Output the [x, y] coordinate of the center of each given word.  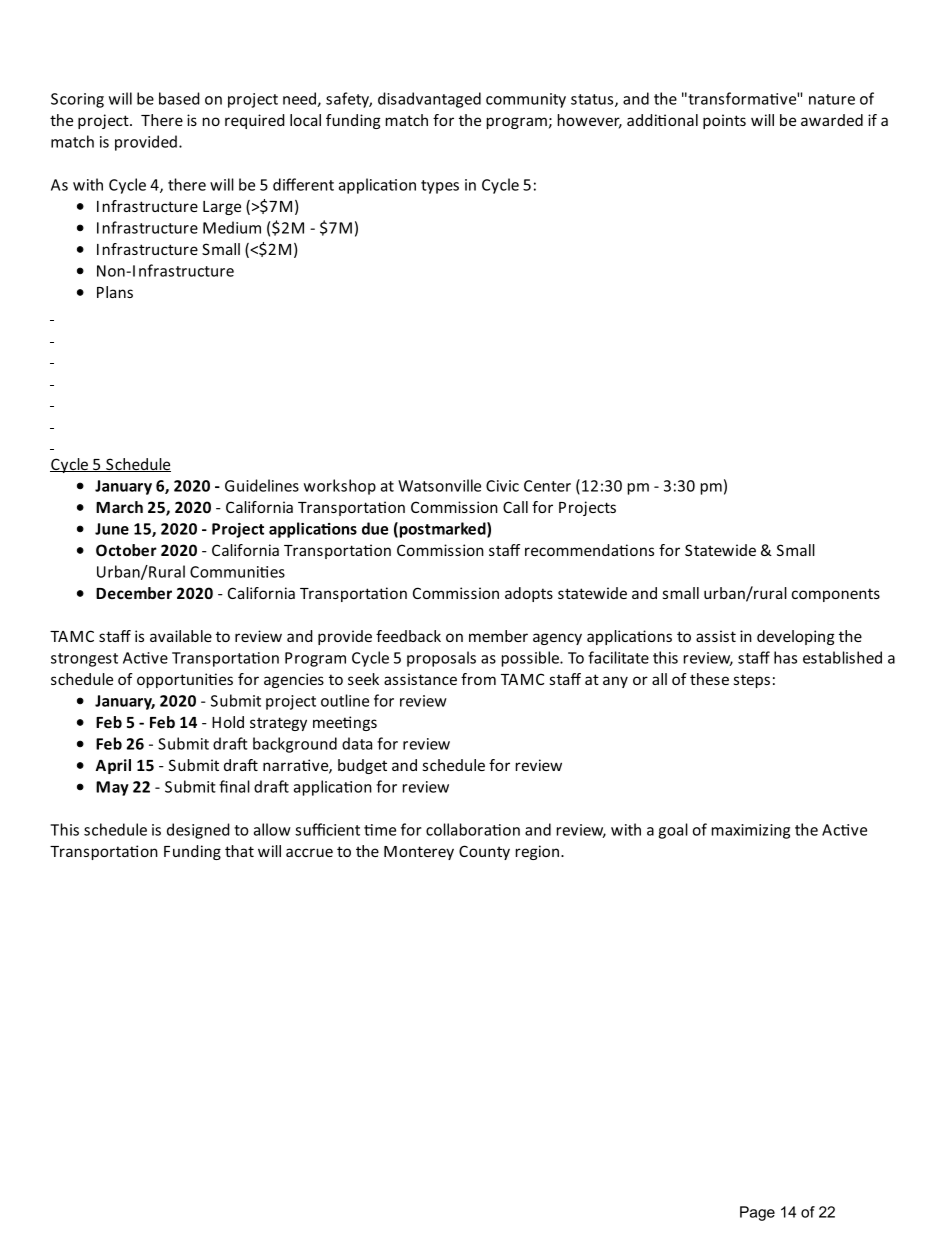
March [119, 507]
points [724, 121]
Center [547, 486]
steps [752, 681]
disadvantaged [429, 100]
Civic [502, 486]
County [484, 852]
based [179, 98]
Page [757, 1213]
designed [198, 831]
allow [272, 829]
